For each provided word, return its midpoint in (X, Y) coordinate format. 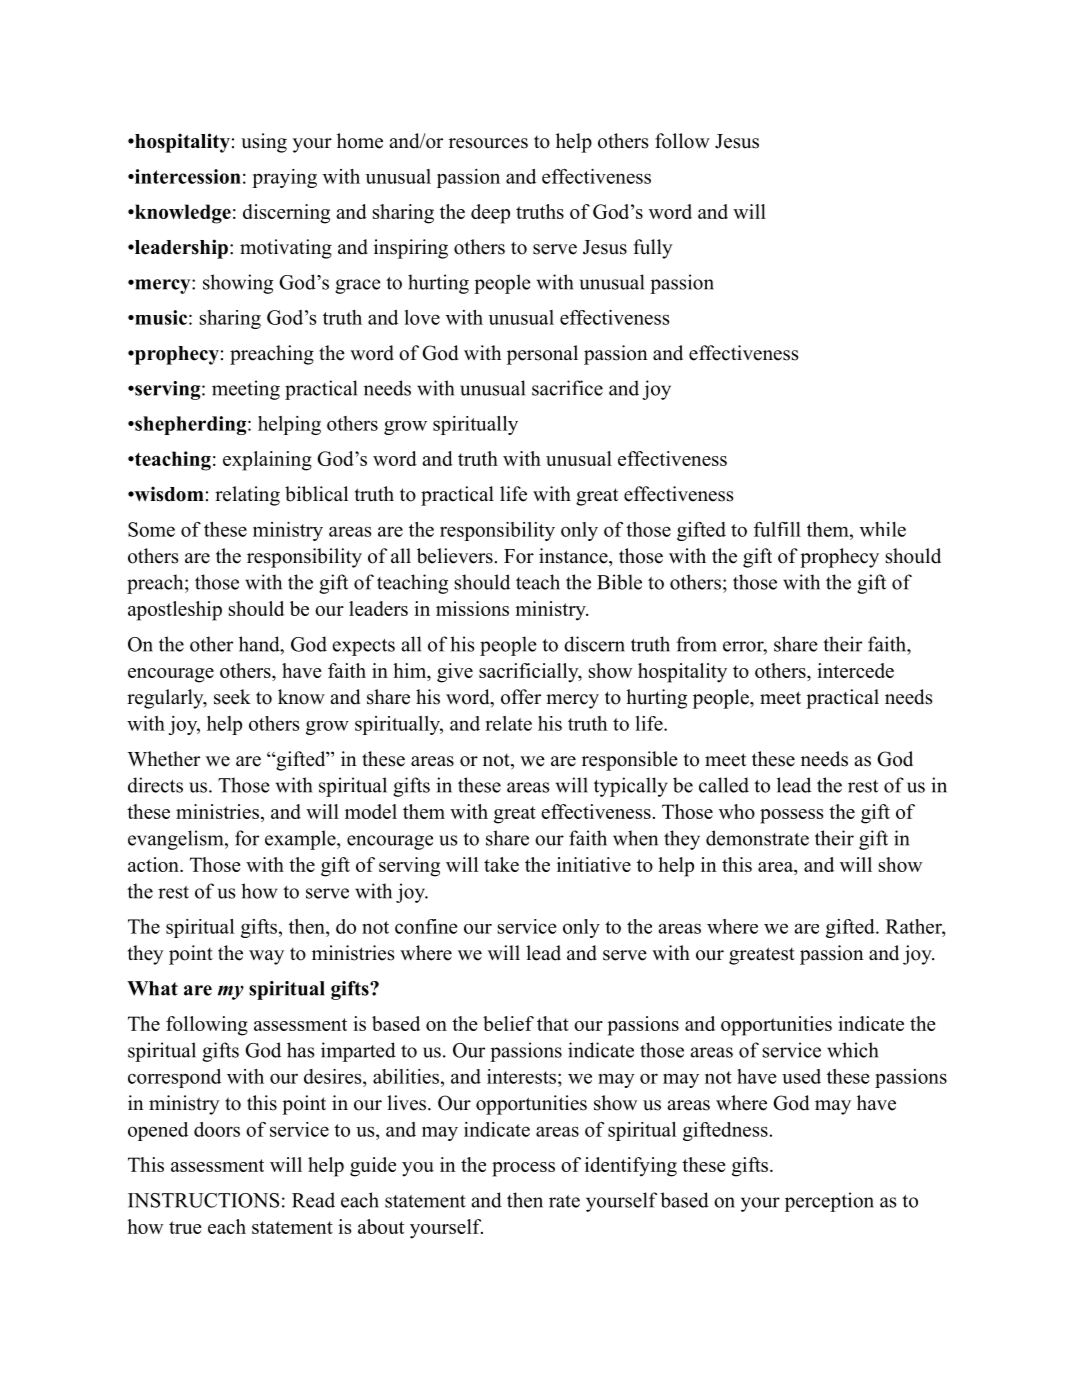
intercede (855, 670)
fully (653, 249)
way (266, 957)
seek (232, 697)
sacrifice (567, 388)
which (852, 1050)
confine (426, 926)
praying (284, 178)
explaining (267, 461)
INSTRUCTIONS (203, 1200)
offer (521, 697)
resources (488, 143)
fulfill (777, 529)
